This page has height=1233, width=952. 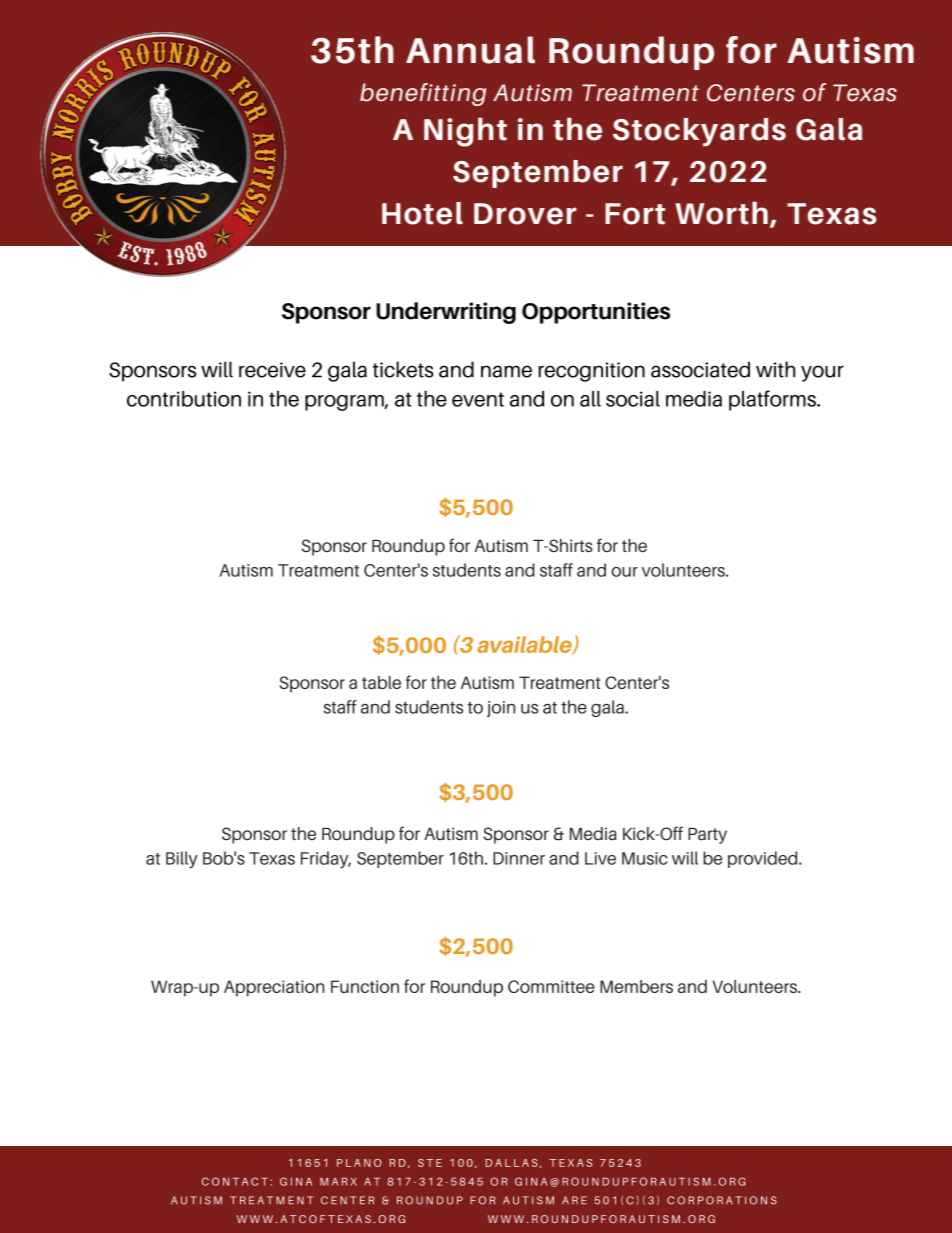 What do you see at coordinates (272, 370) in the page?
I see `receive` at bounding box center [272, 370].
